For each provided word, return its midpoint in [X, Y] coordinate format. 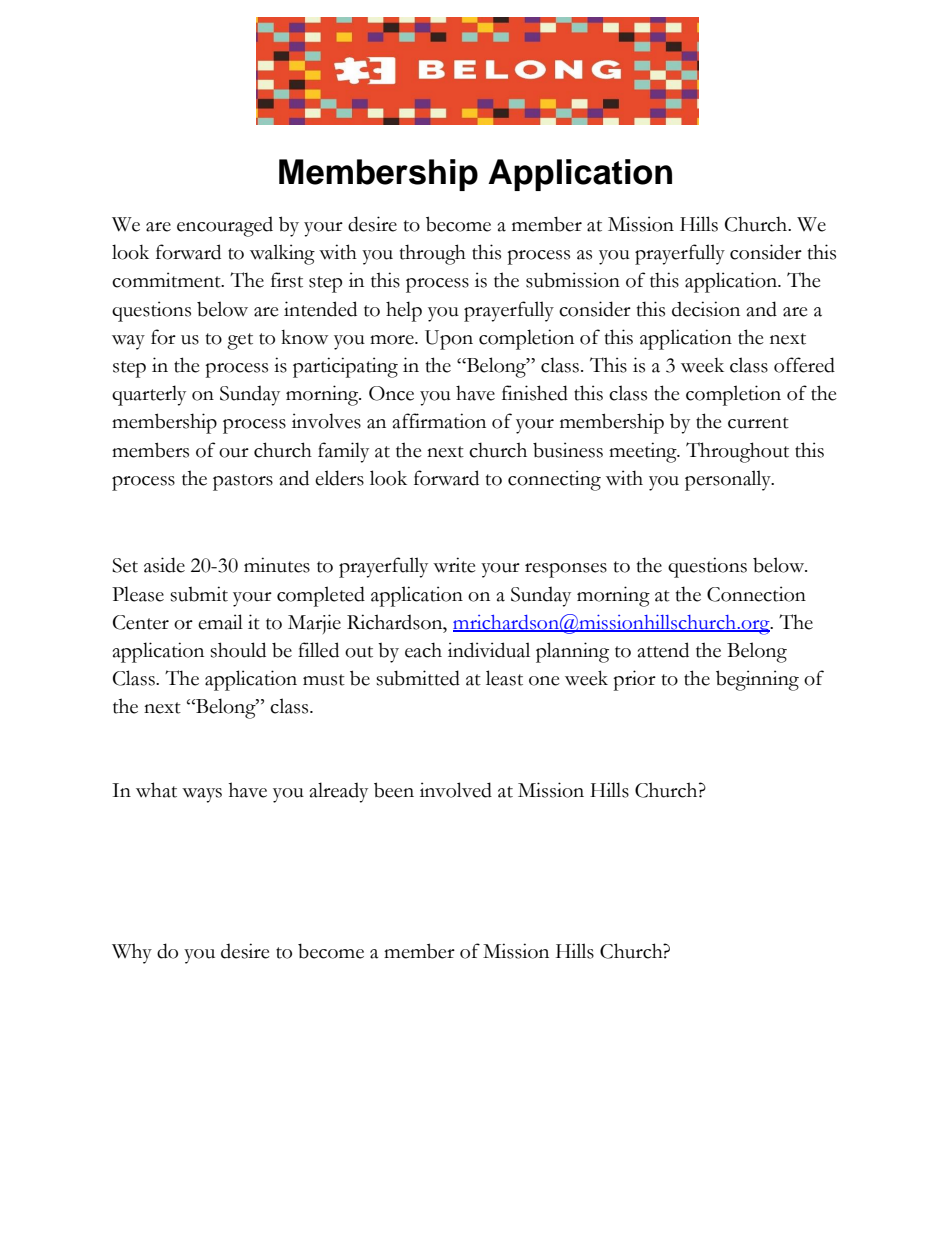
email [220, 622]
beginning [757, 680]
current [758, 423]
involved [456, 790]
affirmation [439, 421]
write [454, 565]
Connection [756, 594]
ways [202, 795]
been [394, 790]
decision [706, 309]
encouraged [225, 227]
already [339, 792]
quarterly [149, 395]
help [404, 311]
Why [132, 953]
